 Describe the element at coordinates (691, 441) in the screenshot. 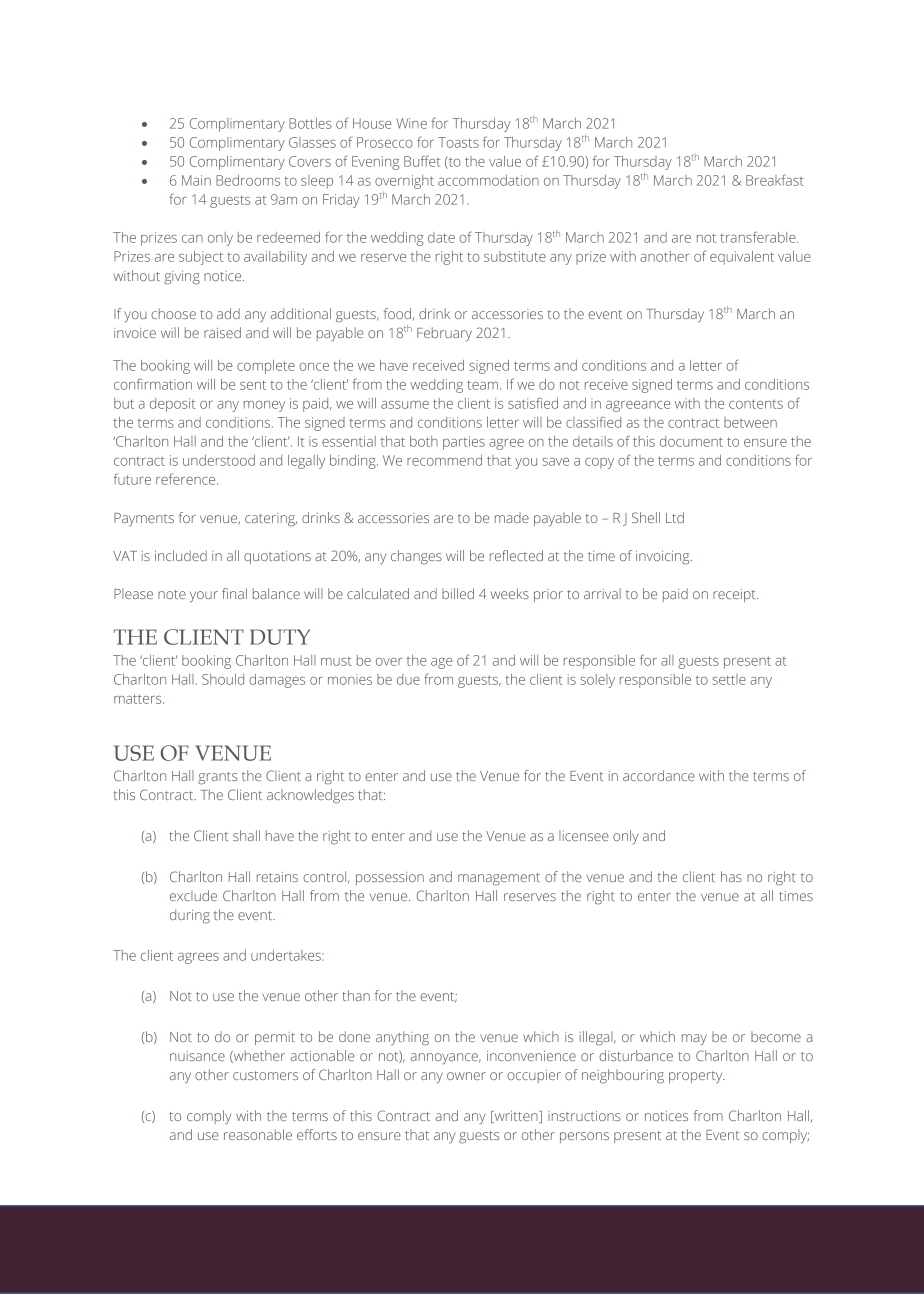

I see `document` at that location.
